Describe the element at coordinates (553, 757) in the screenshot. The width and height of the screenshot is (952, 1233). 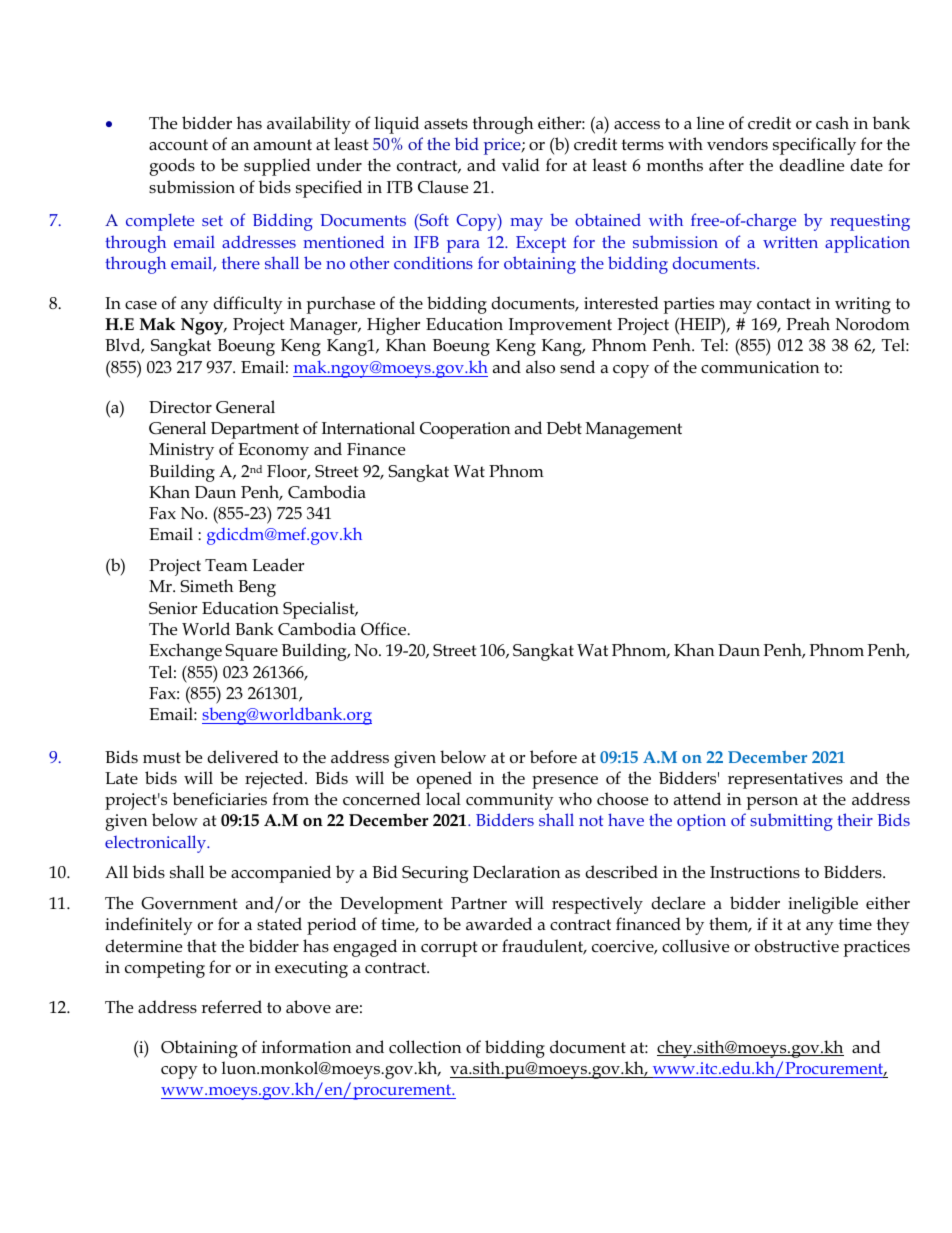
I see `before` at that location.
